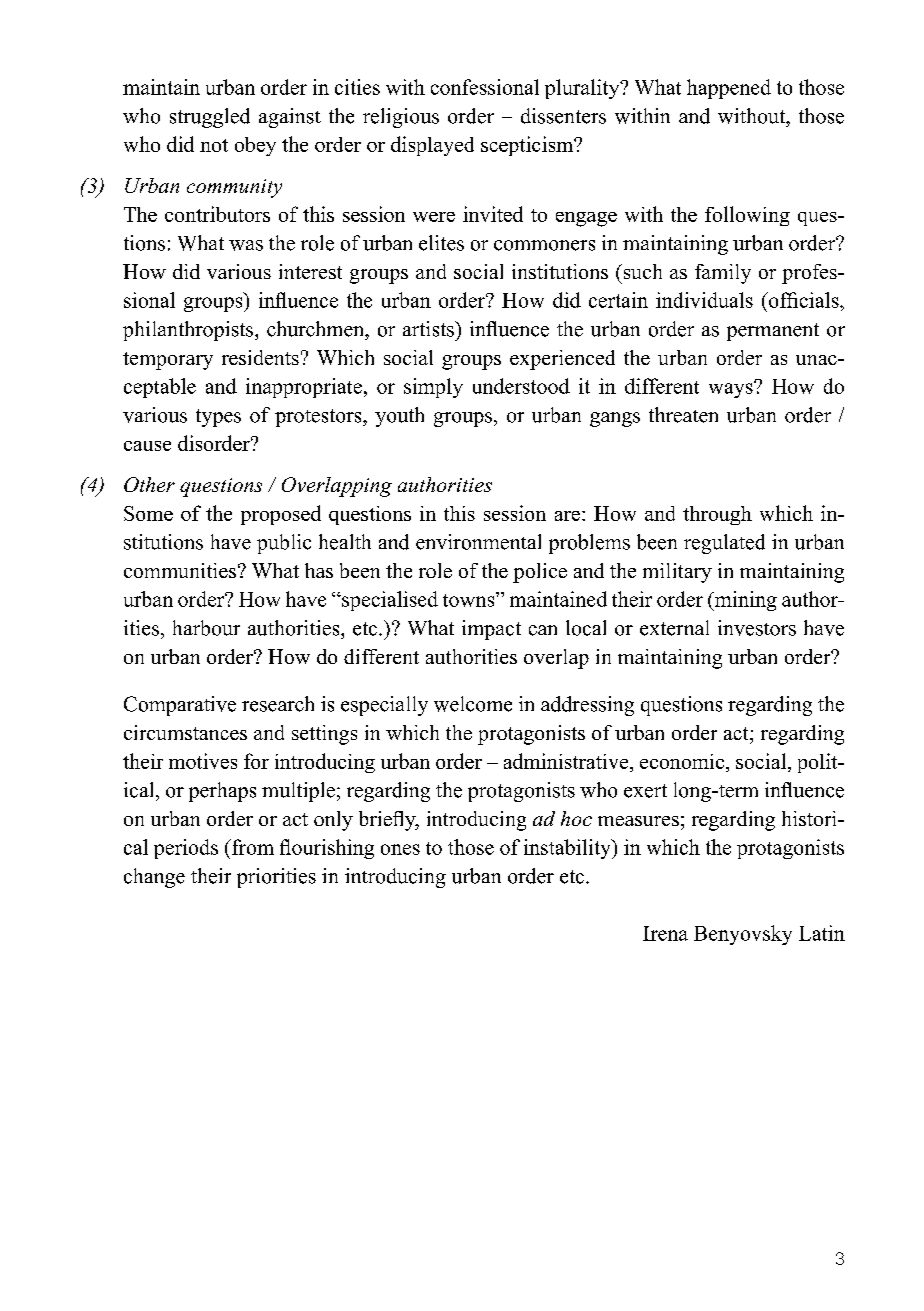  Describe the element at coordinates (729, 89) in the document. I see `happened` at that location.
